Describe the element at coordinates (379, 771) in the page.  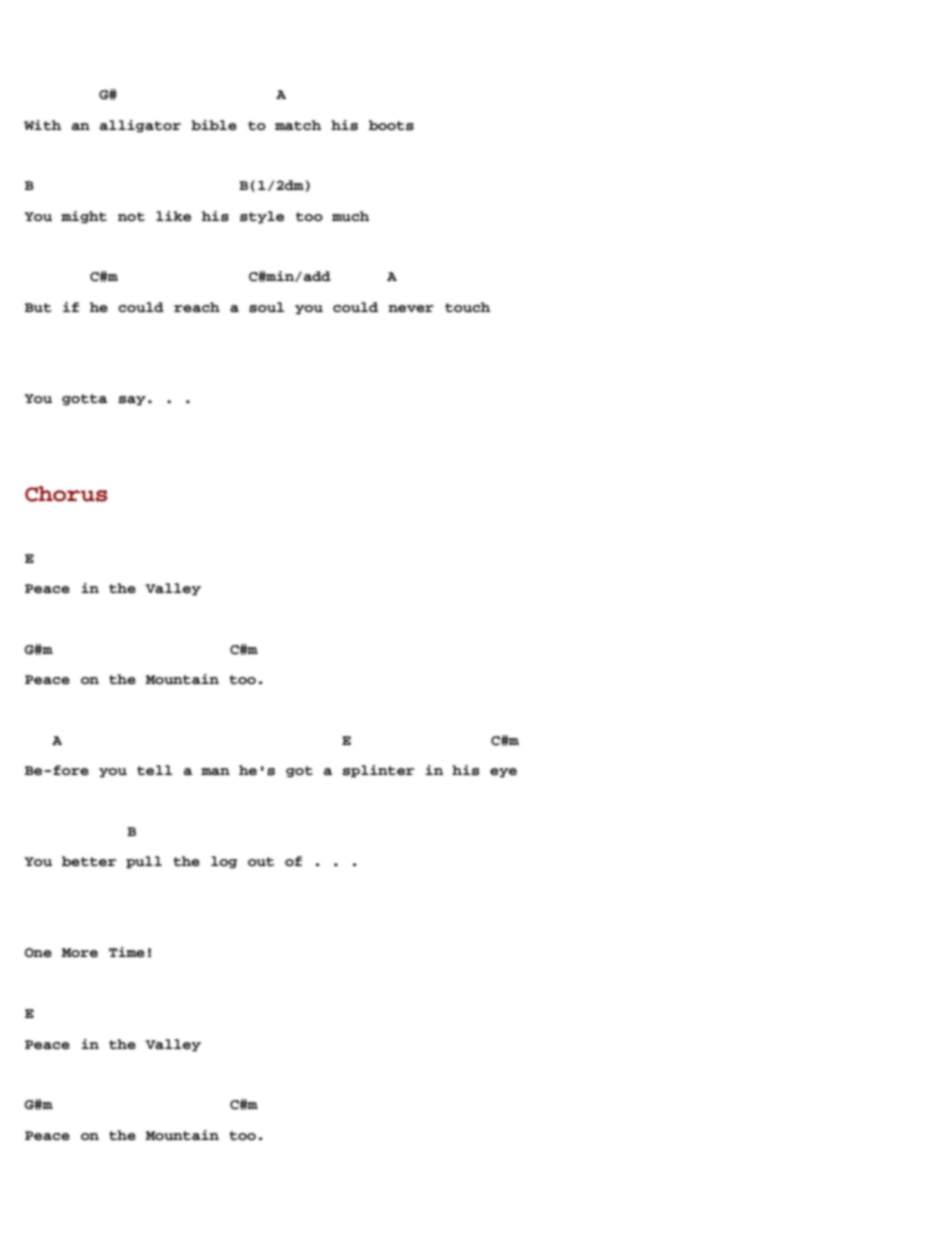
I see `splinter` at that location.
